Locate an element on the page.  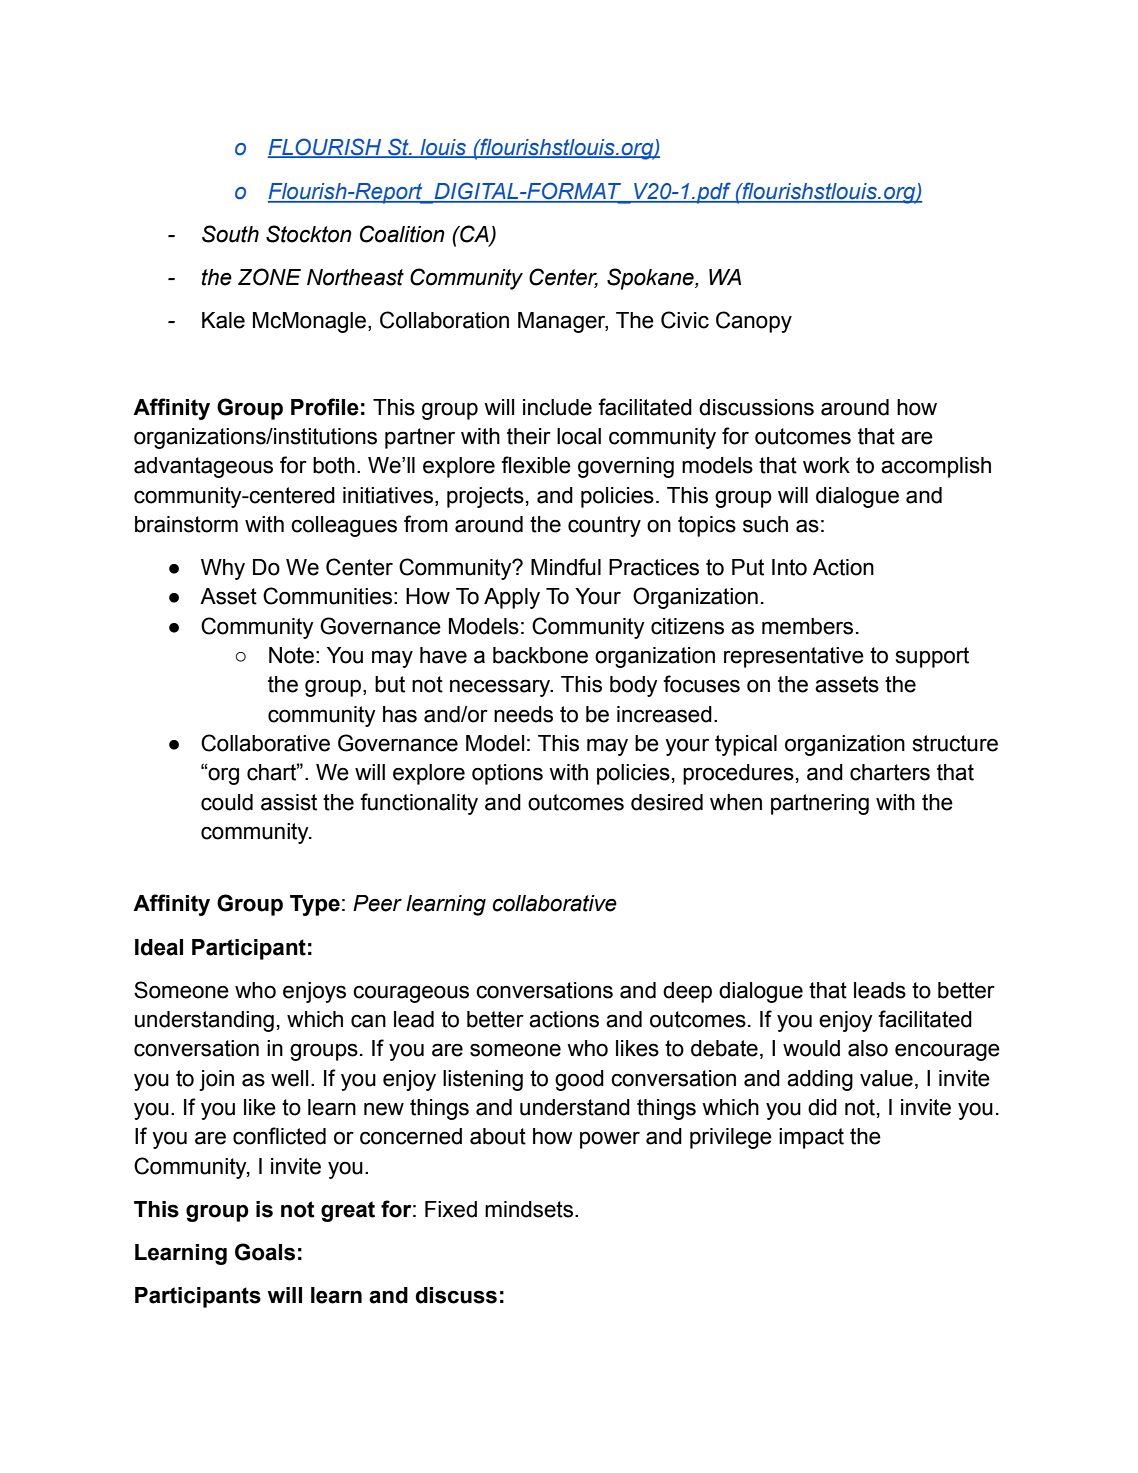
impact is located at coordinates (811, 1138).
